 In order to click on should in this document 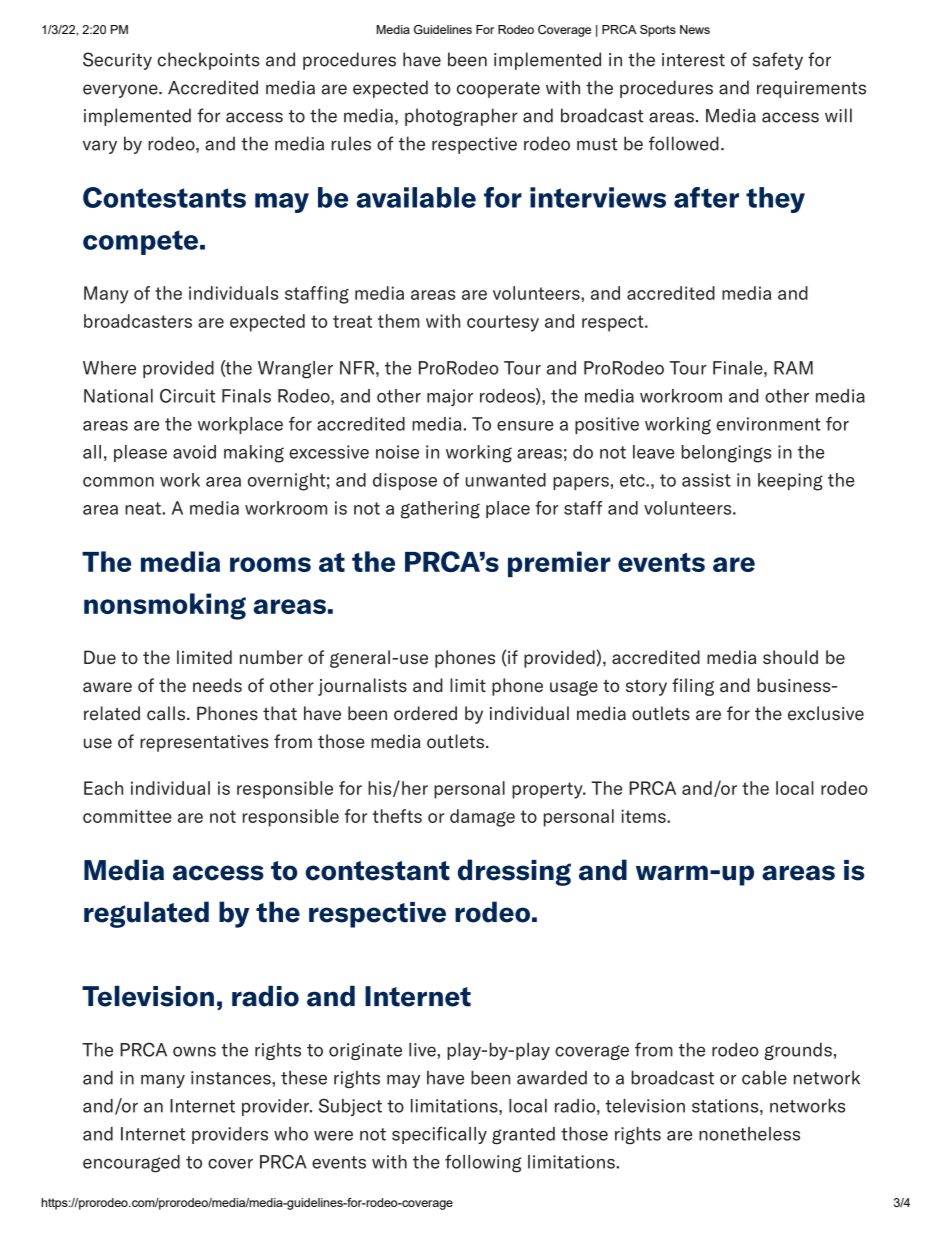, I will do `click(790, 657)`.
